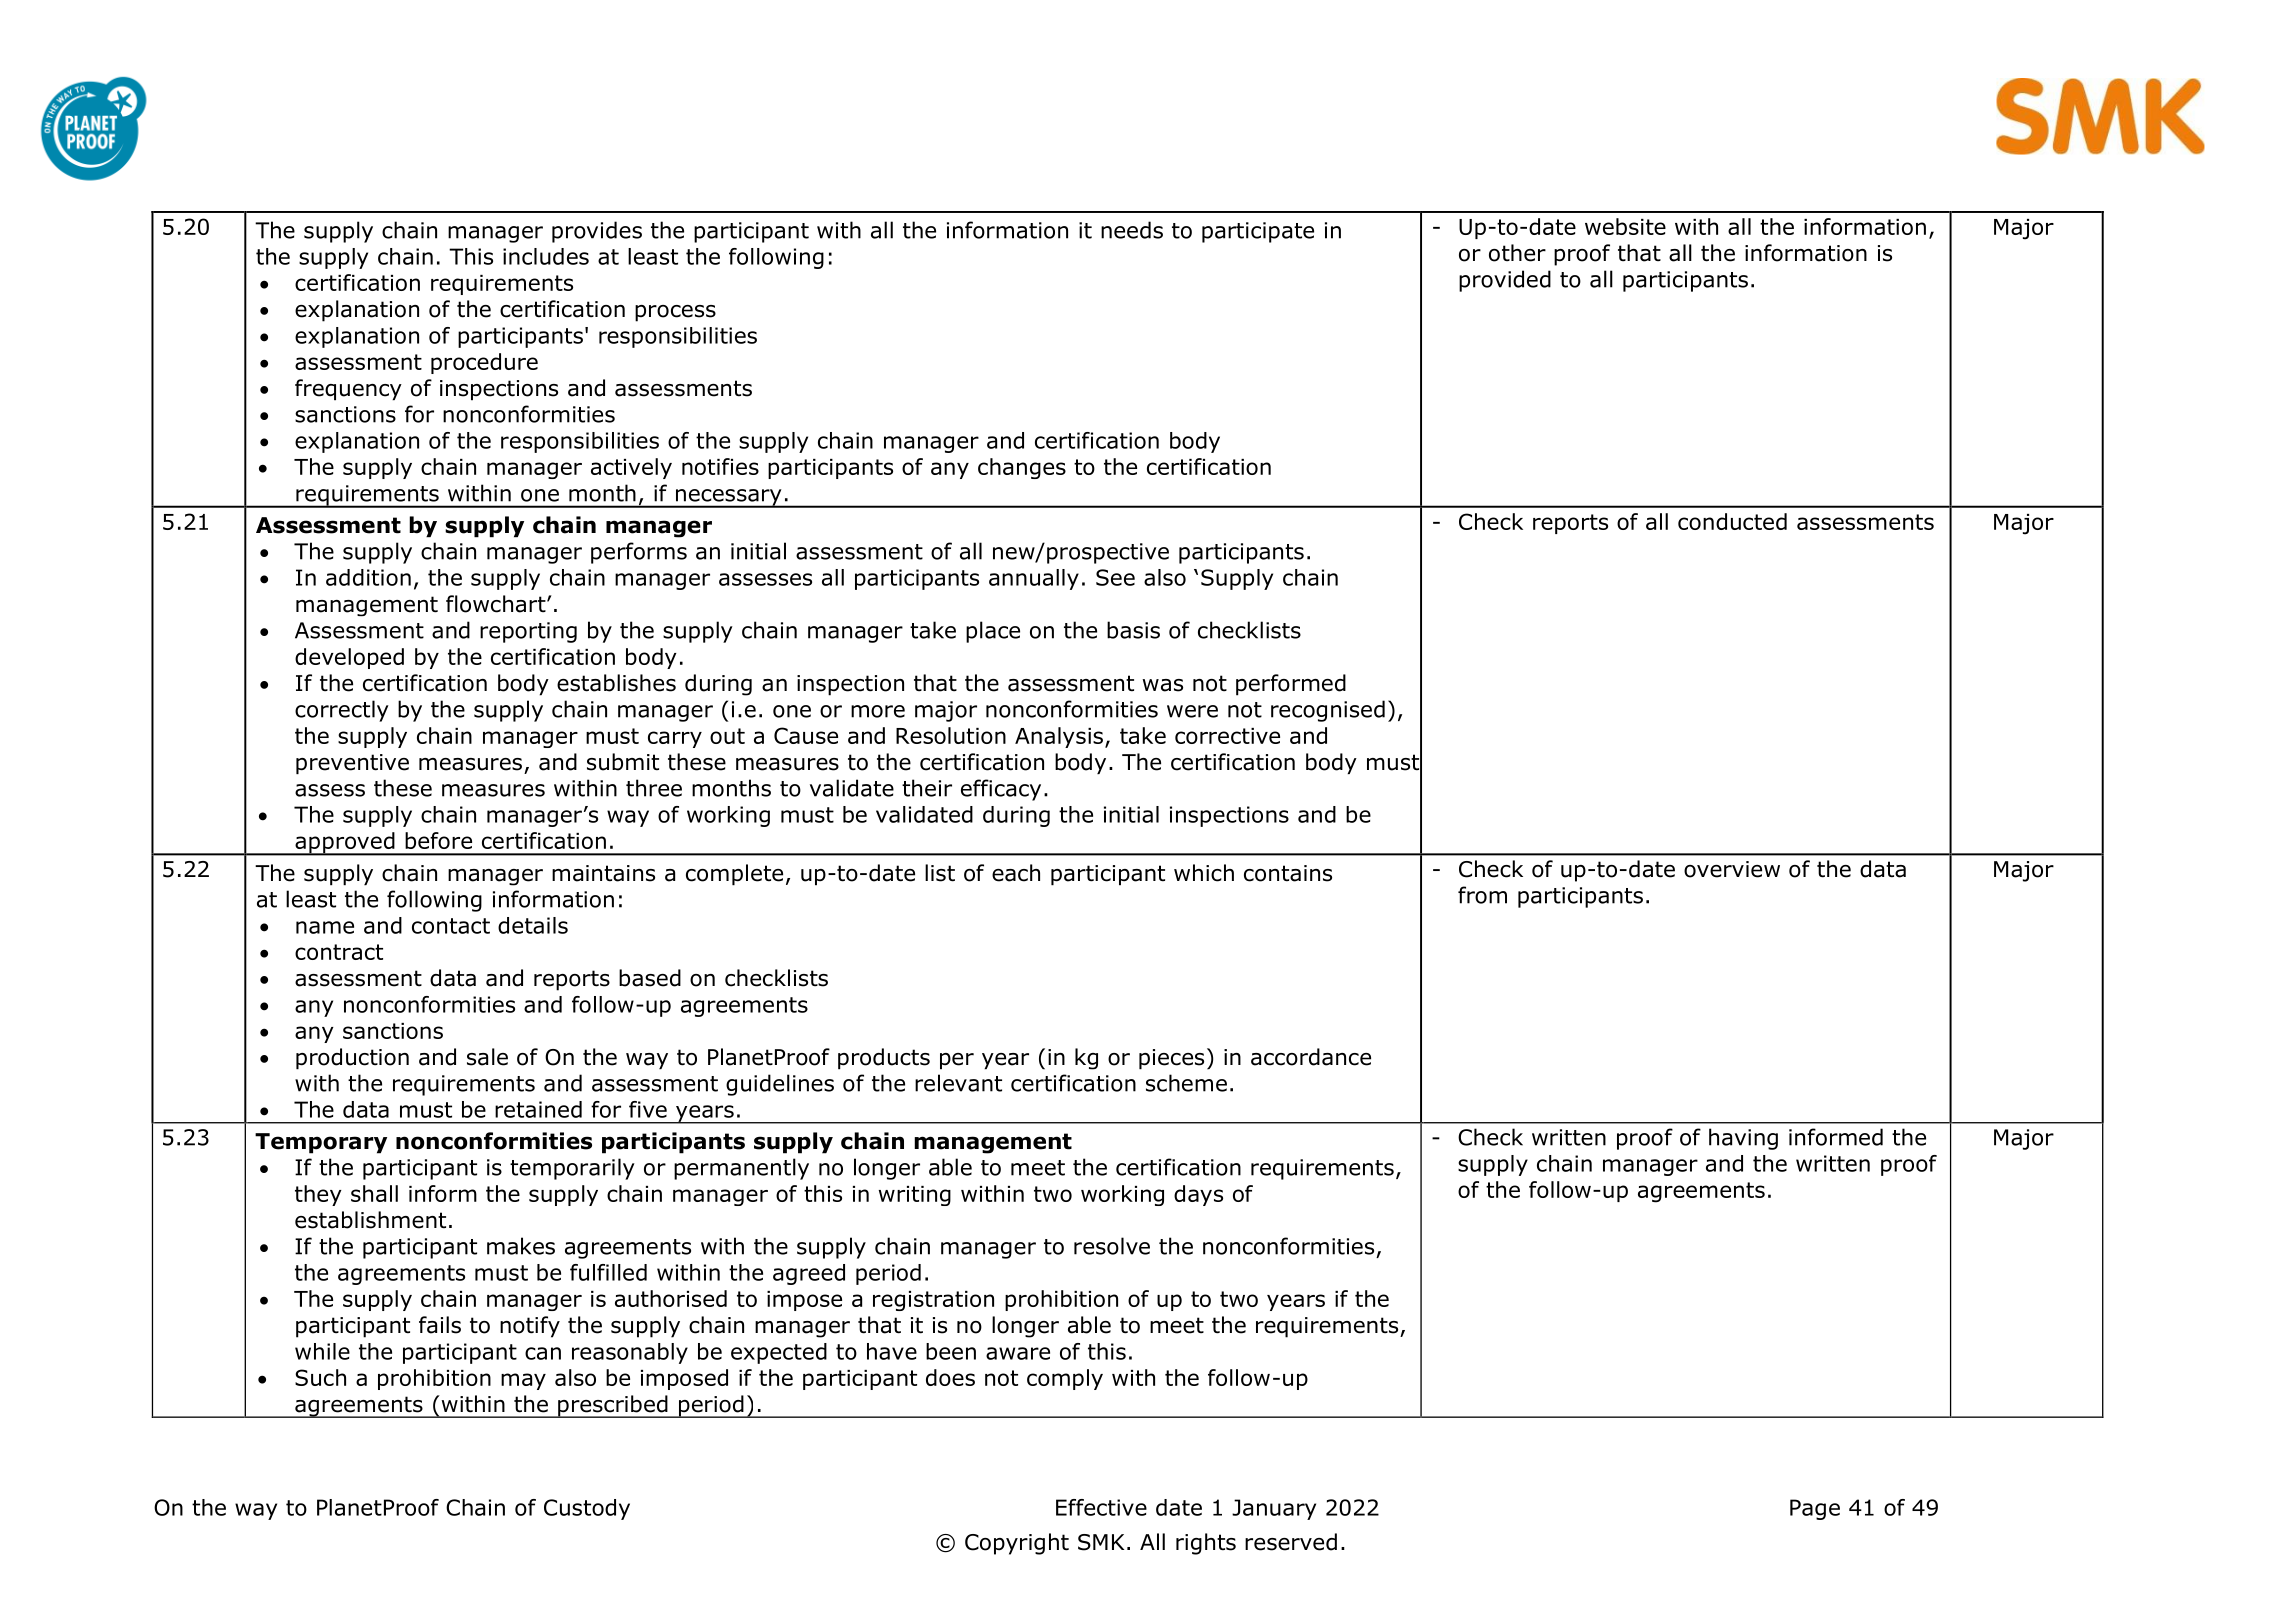 This document has height=1610, width=2276. I want to click on Custody, so click(587, 1509).
